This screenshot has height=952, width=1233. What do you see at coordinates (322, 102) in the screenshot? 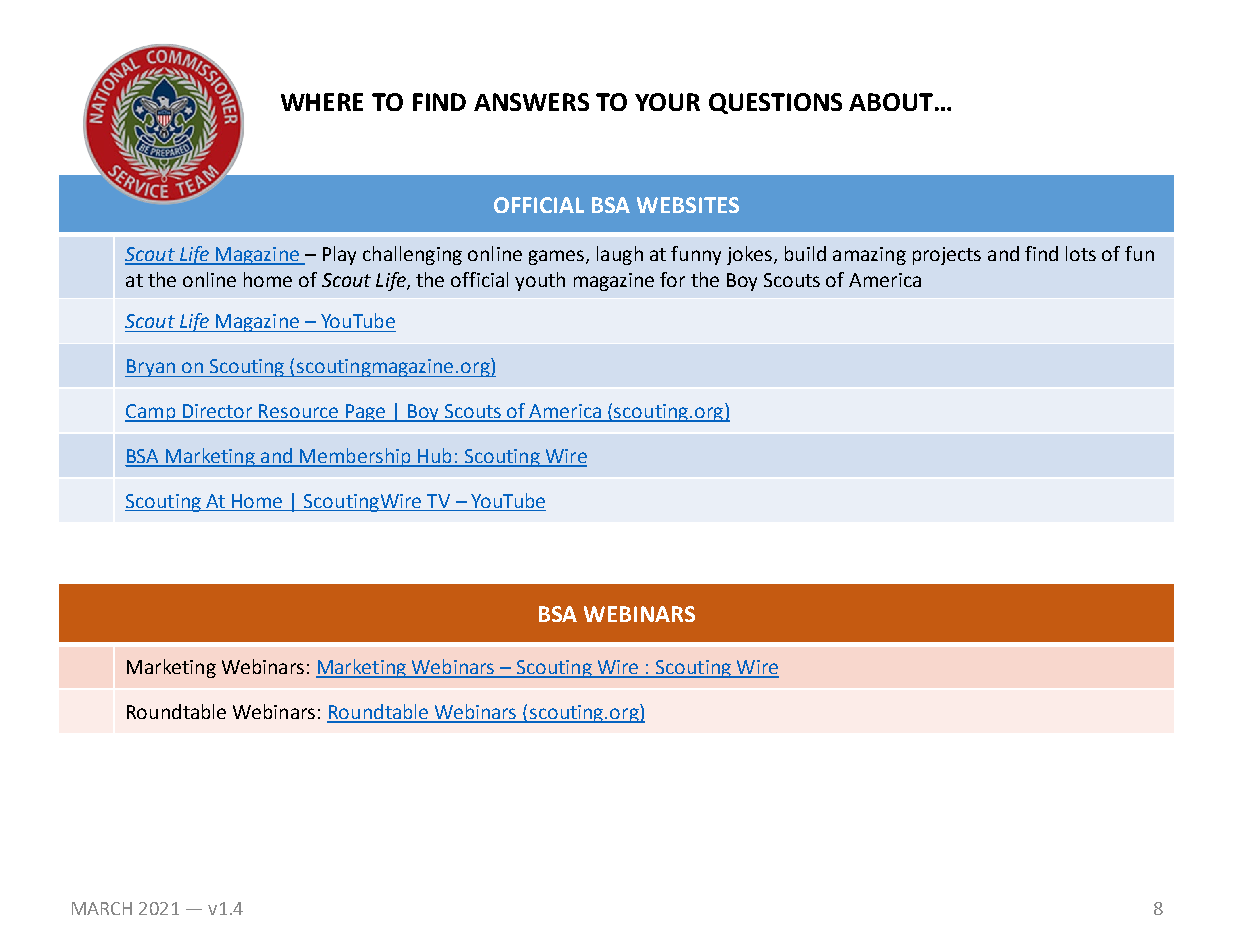
I see `WHERE` at bounding box center [322, 102].
